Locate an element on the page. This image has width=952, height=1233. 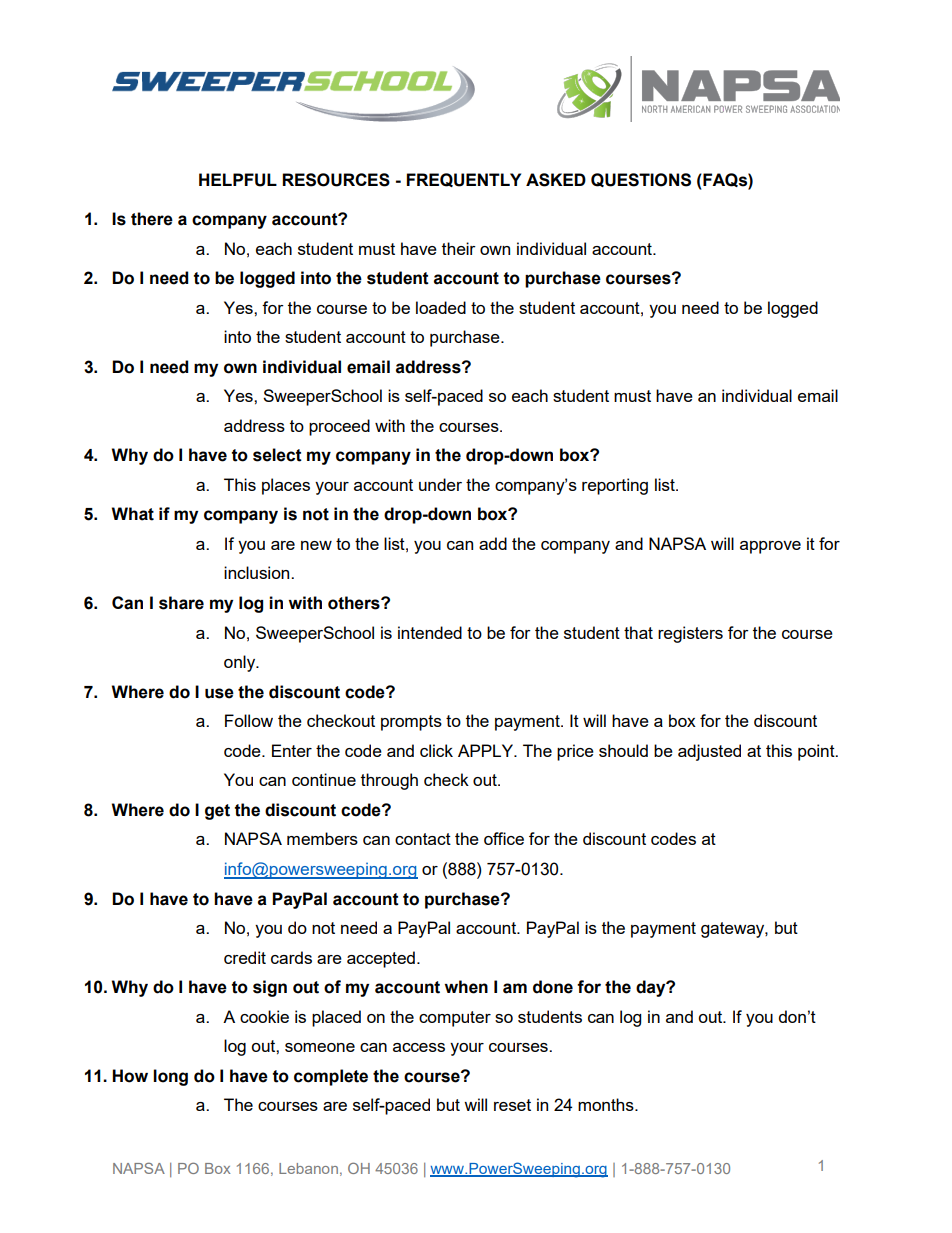
office is located at coordinates (504, 838).
